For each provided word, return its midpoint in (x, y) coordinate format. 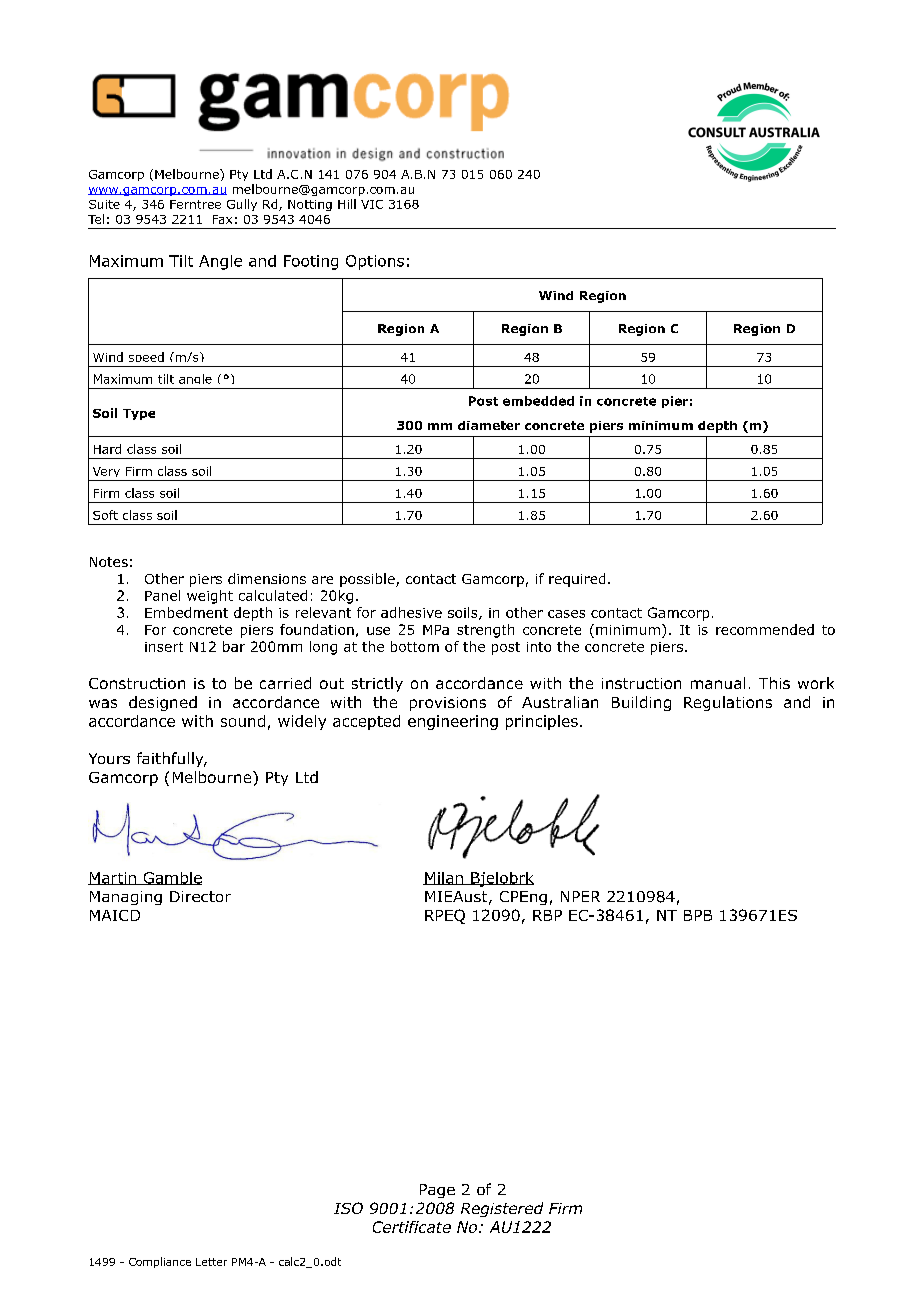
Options (375, 262)
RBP (547, 915)
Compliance (160, 1262)
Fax (222, 219)
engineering (453, 722)
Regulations (728, 703)
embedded (538, 401)
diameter (489, 425)
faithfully (171, 759)
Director (200, 896)
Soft (105, 515)
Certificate (412, 1227)
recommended (765, 629)
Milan (444, 878)
